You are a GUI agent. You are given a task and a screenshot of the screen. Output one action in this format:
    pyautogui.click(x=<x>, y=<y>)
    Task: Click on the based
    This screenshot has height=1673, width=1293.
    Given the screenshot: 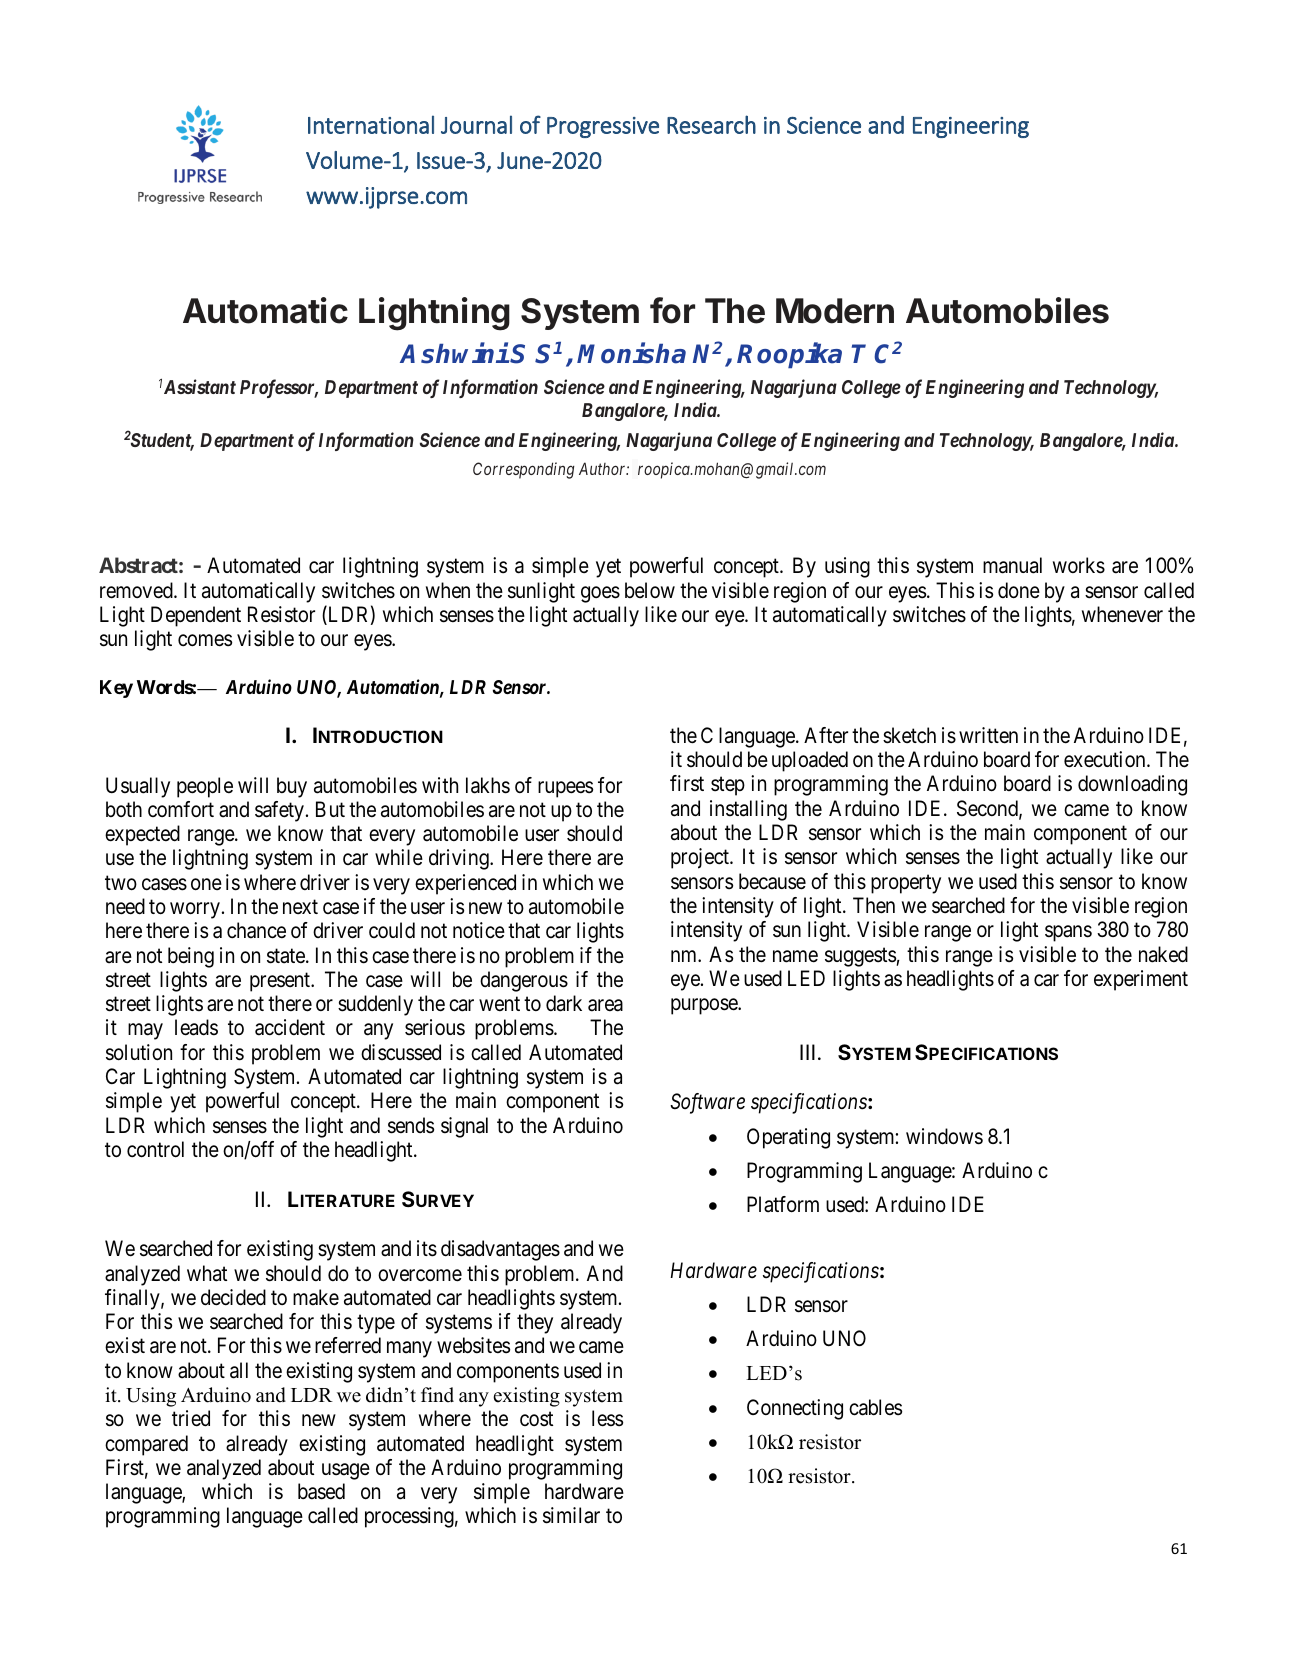 What is the action you would take?
    pyautogui.click(x=321, y=1491)
